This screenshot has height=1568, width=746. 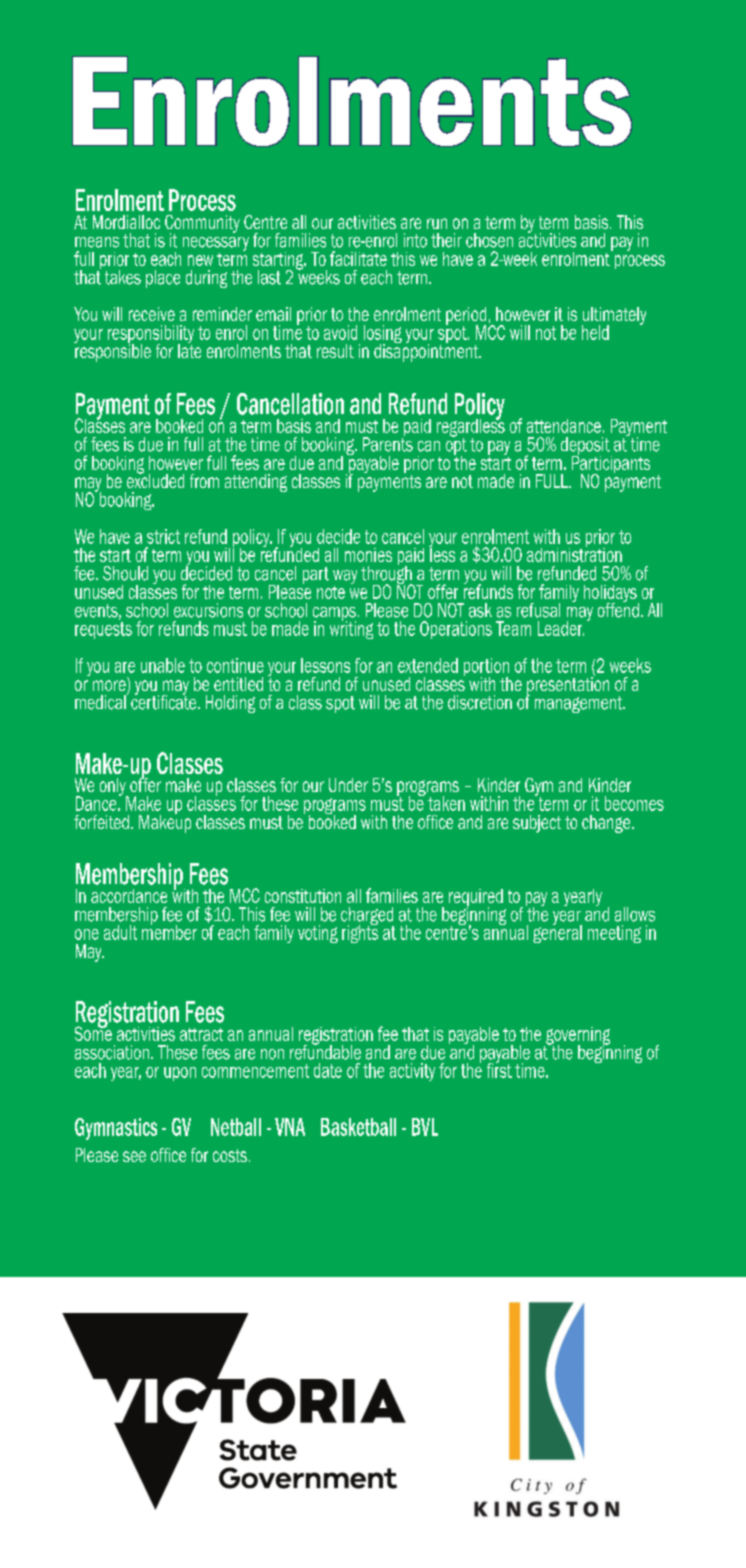 What do you see at coordinates (116, 1129) in the screenshot?
I see `Gymnastics` at bounding box center [116, 1129].
